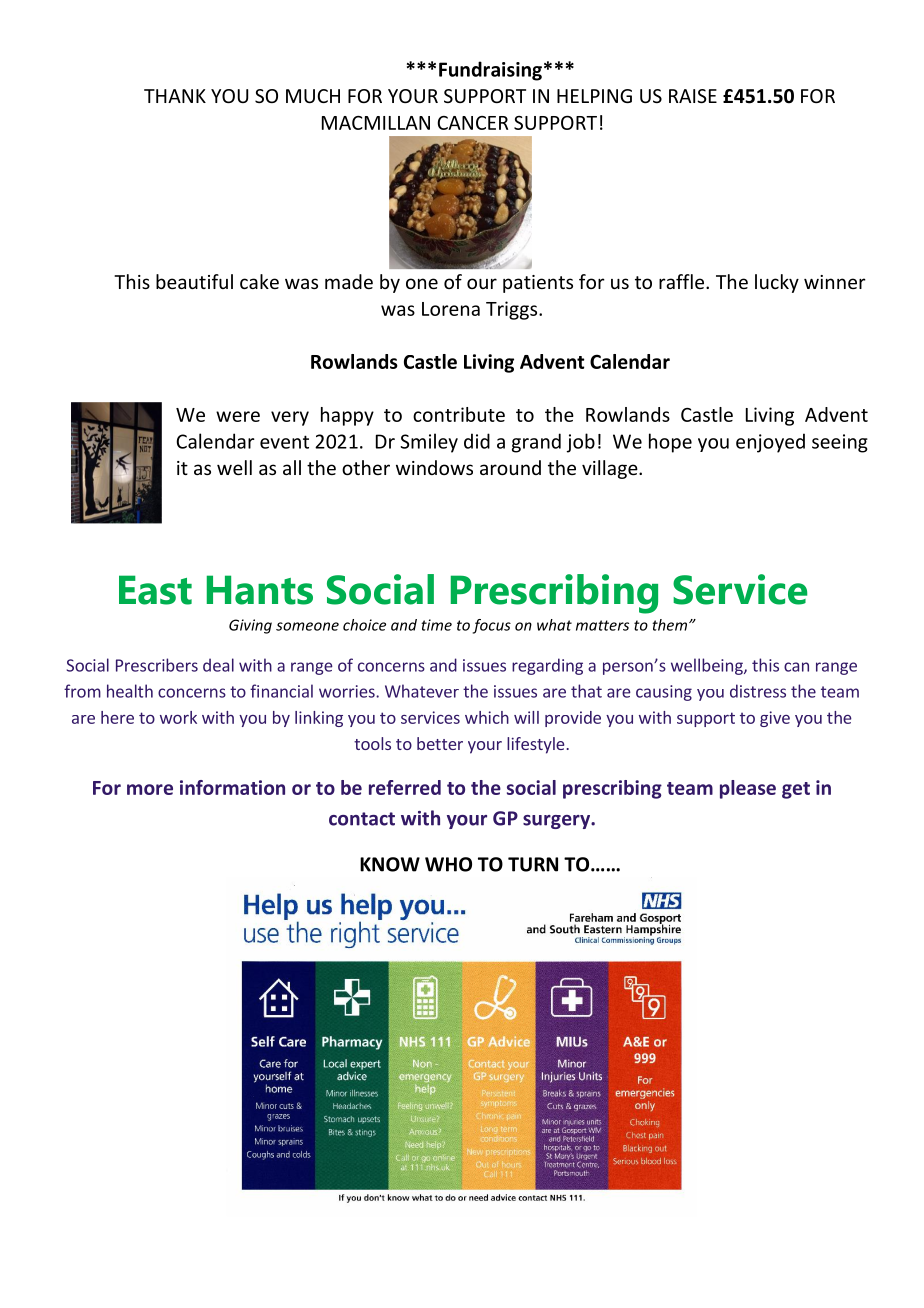 This image has width=924, height=1308. What do you see at coordinates (157, 665) in the image?
I see `Prescribers` at bounding box center [157, 665].
